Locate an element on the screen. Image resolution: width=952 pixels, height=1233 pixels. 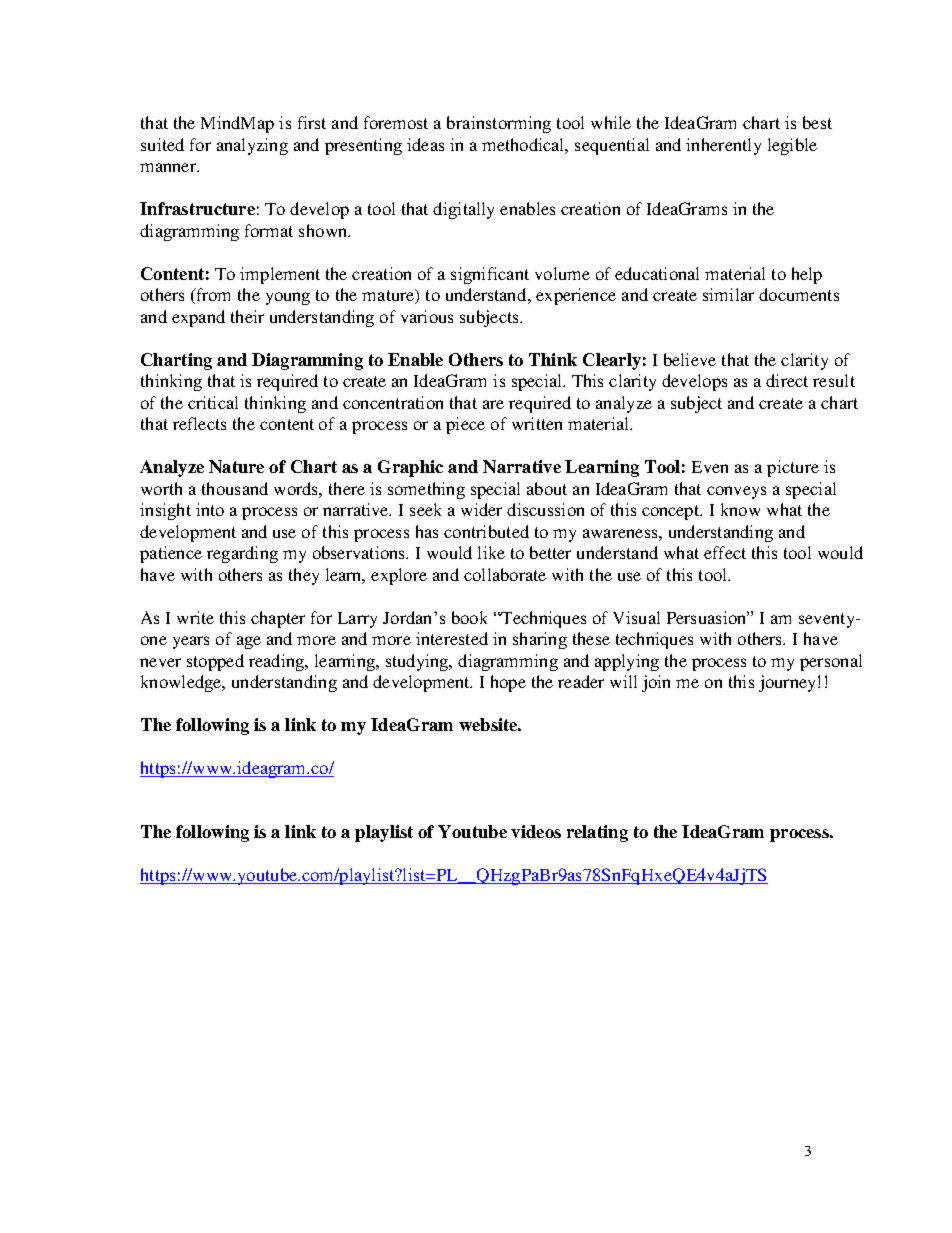
thousand is located at coordinates (235, 488).
